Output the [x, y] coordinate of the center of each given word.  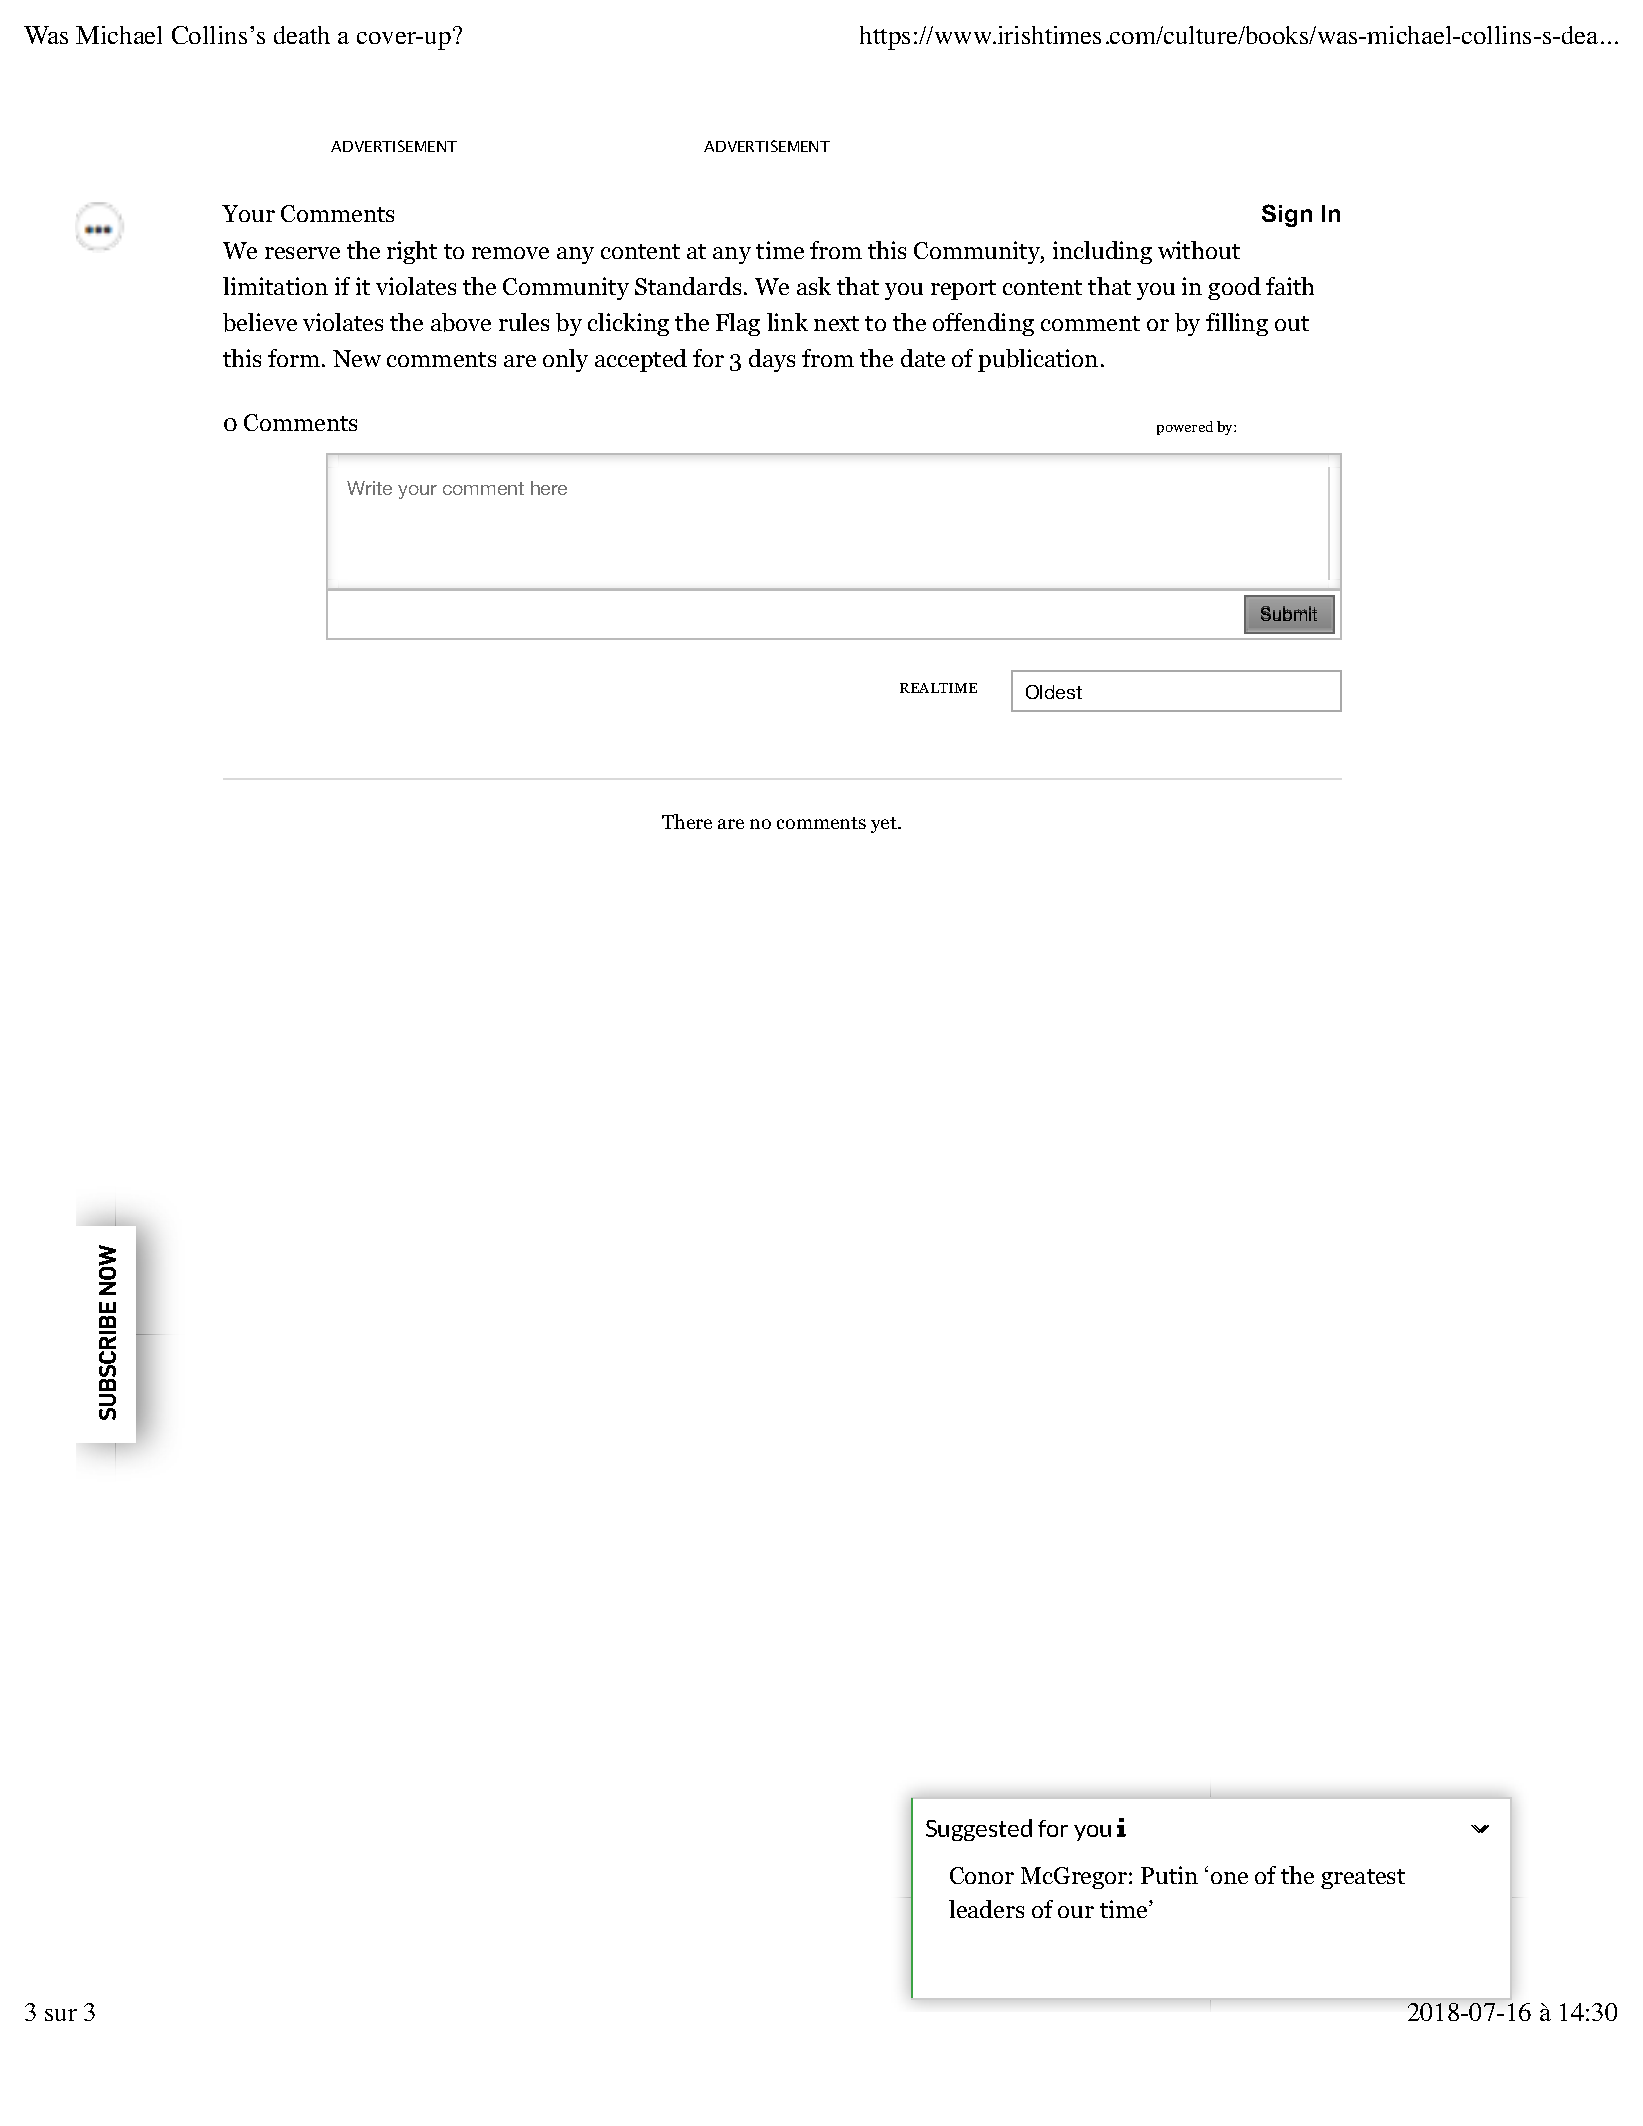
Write [369, 488]
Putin [1169, 1875]
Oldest [1054, 692]
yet [885, 825]
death [302, 35]
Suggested [979, 1830]
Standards [690, 286]
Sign [1287, 215]
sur [61, 2015]
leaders [986, 1909]
